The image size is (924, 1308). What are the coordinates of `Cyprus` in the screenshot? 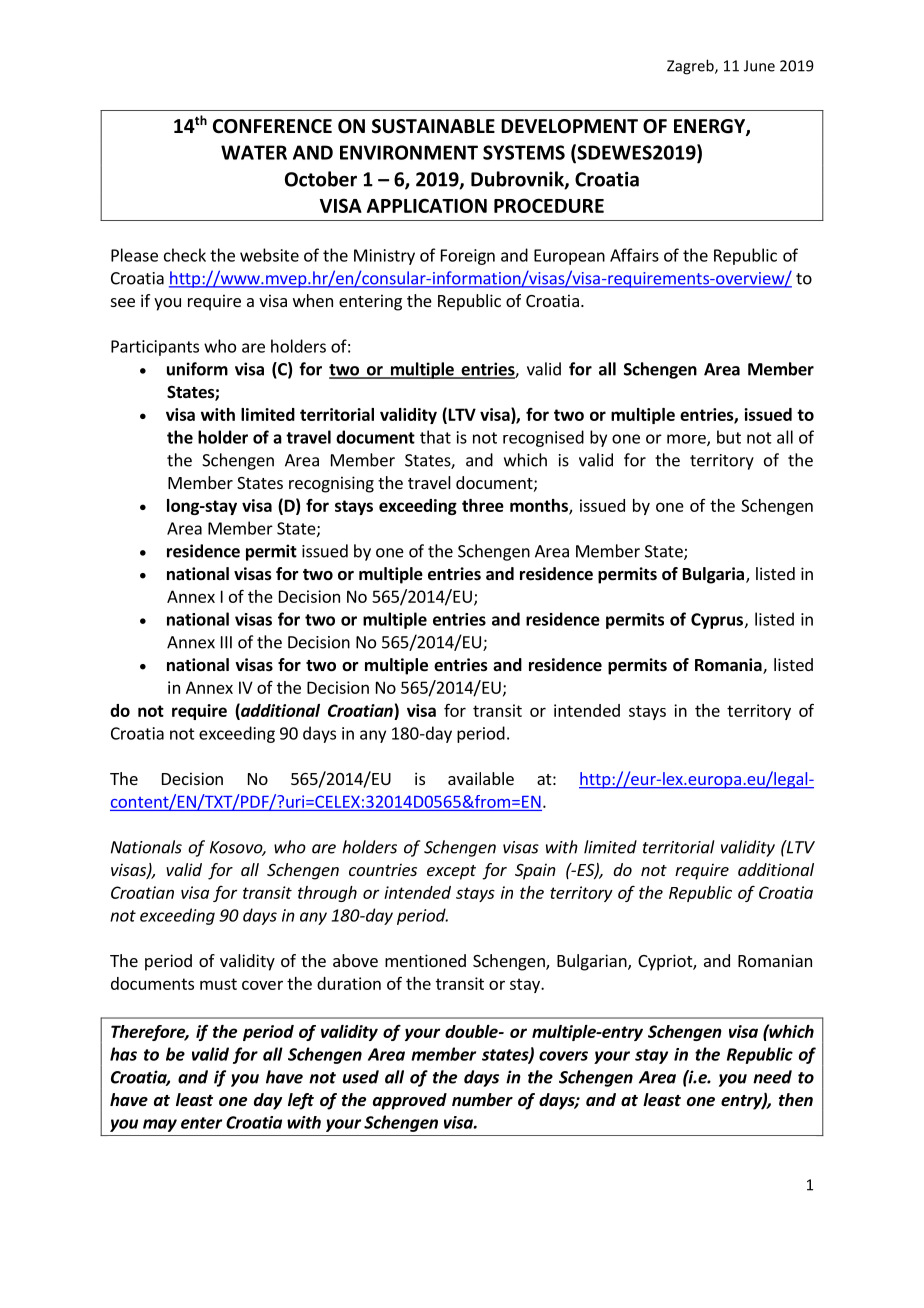 It's located at (717, 621).
